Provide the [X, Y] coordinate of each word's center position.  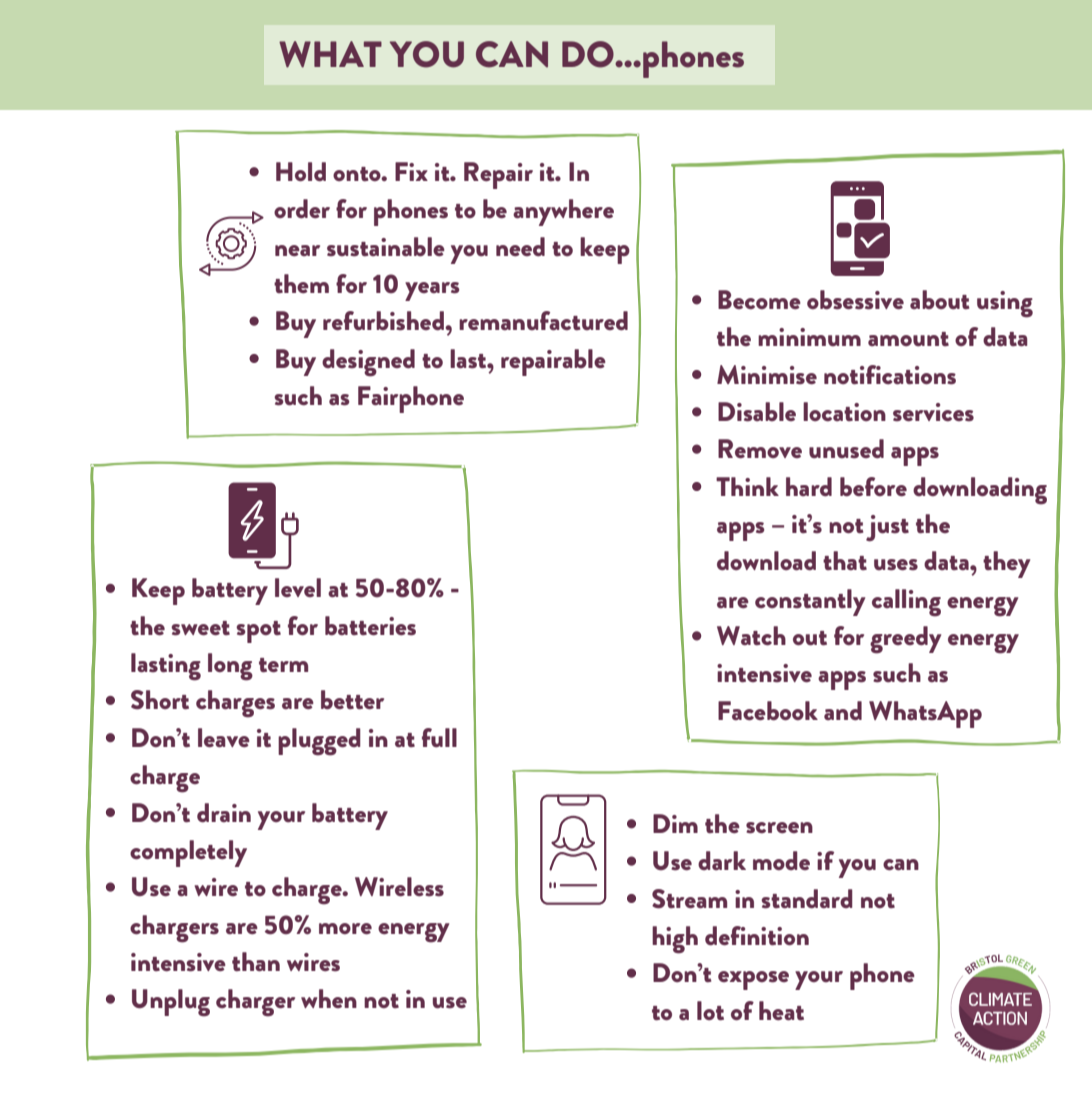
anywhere [563, 212]
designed [368, 363]
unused [846, 449]
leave [224, 738]
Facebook [768, 711]
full [439, 738]
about [939, 300]
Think [747, 486]
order [302, 209]
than [256, 962]
